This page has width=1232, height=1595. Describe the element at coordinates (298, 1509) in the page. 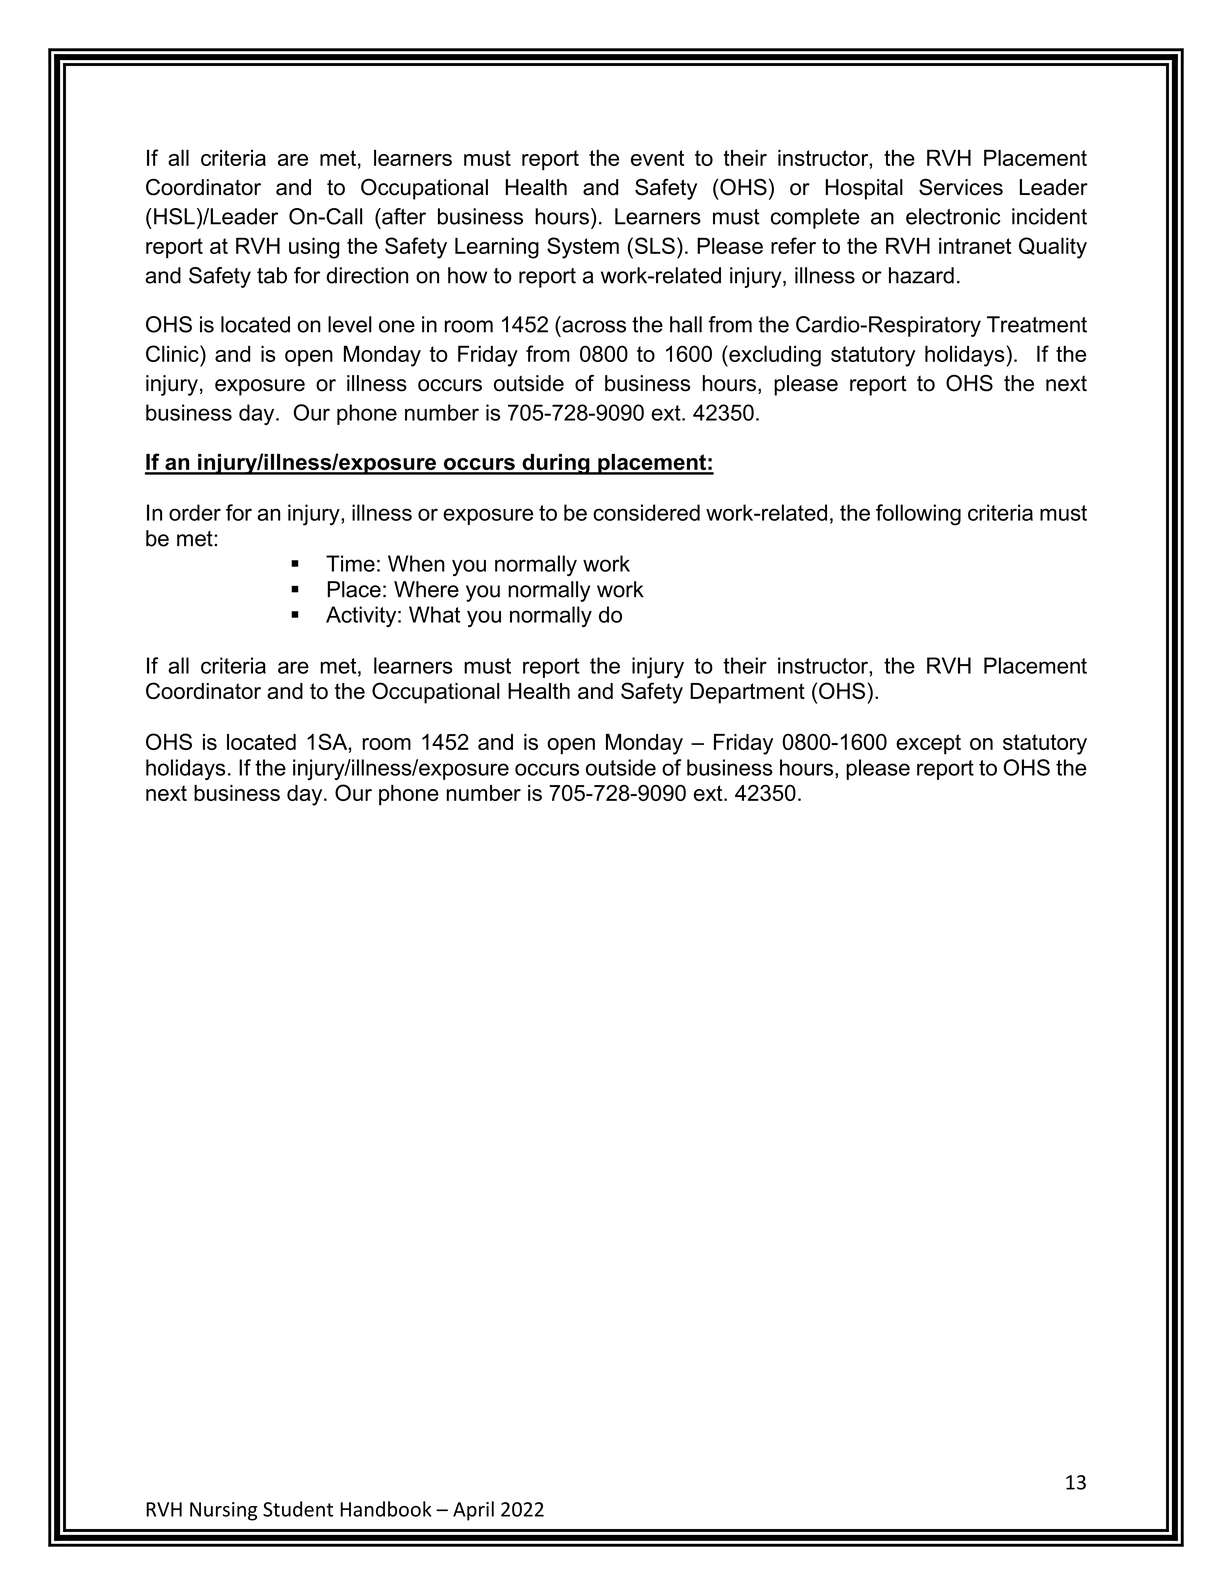

I see `Student` at that location.
